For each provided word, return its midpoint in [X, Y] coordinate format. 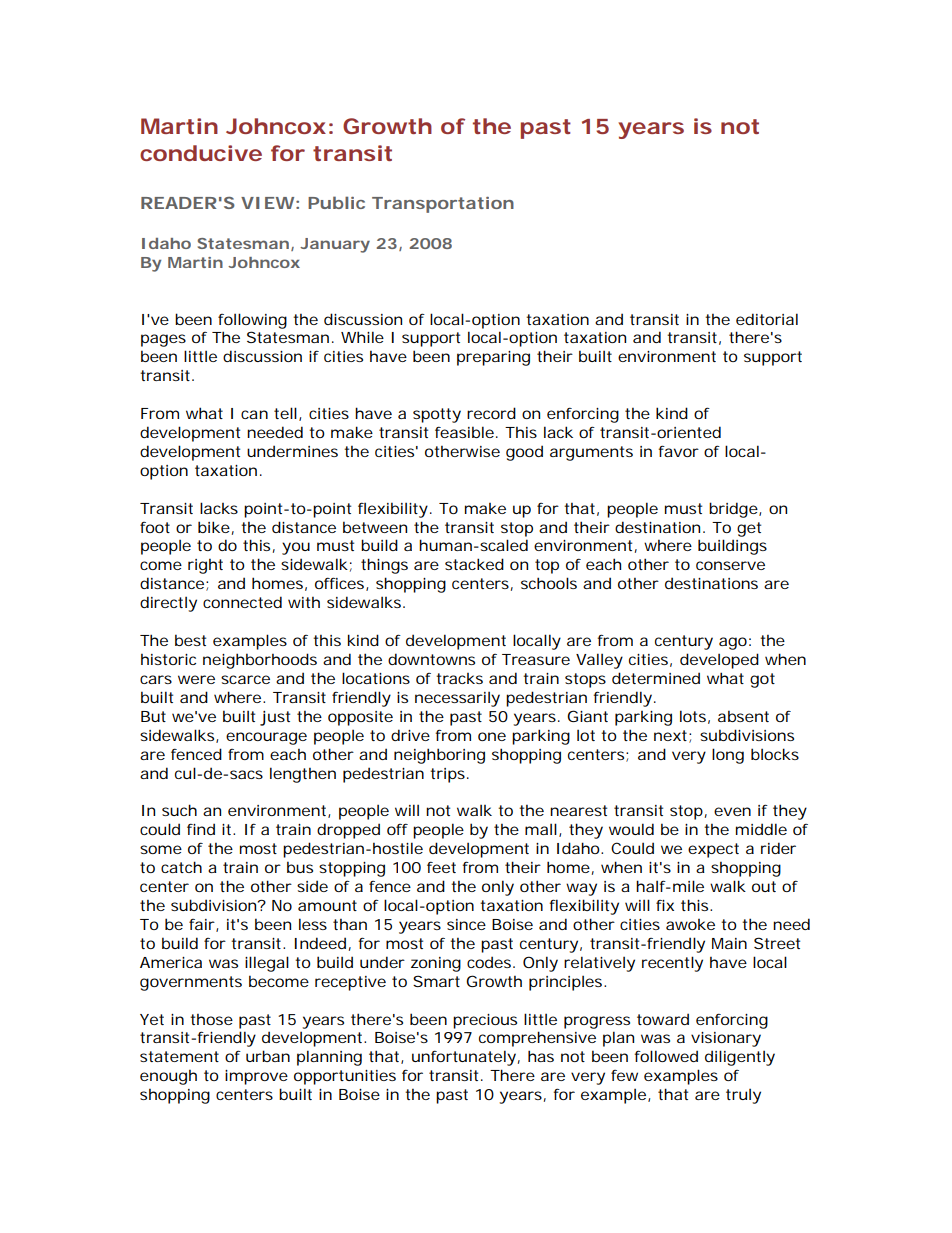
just [275, 718]
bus [300, 867]
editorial [767, 319]
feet [441, 867]
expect [713, 850]
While [362, 337]
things [384, 566]
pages [163, 340]
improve [256, 1077]
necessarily [457, 699]
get [749, 529]
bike [214, 527]
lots [693, 716]
